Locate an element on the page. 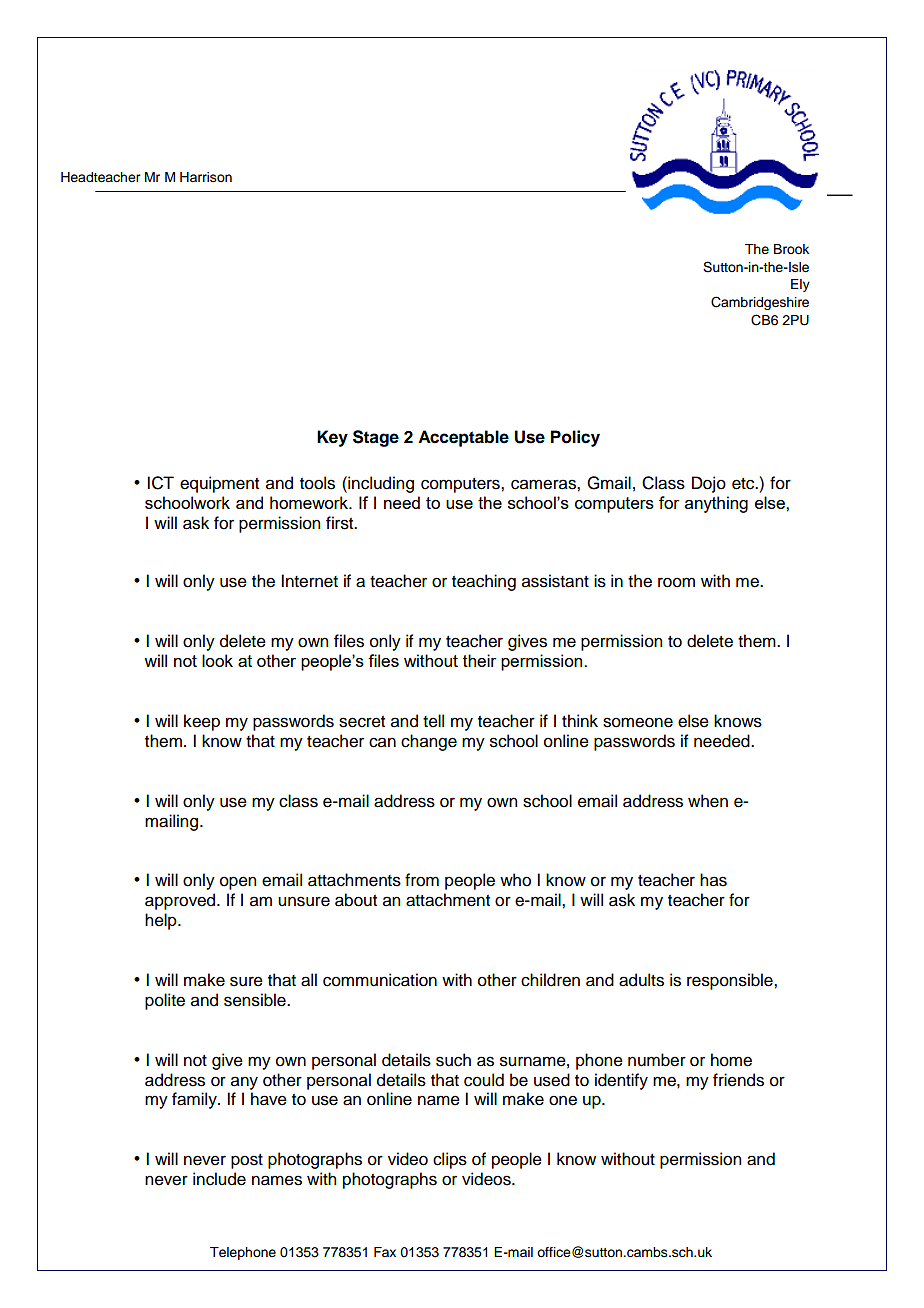 This image has height=1308, width=924. equipment is located at coordinates (219, 484).
